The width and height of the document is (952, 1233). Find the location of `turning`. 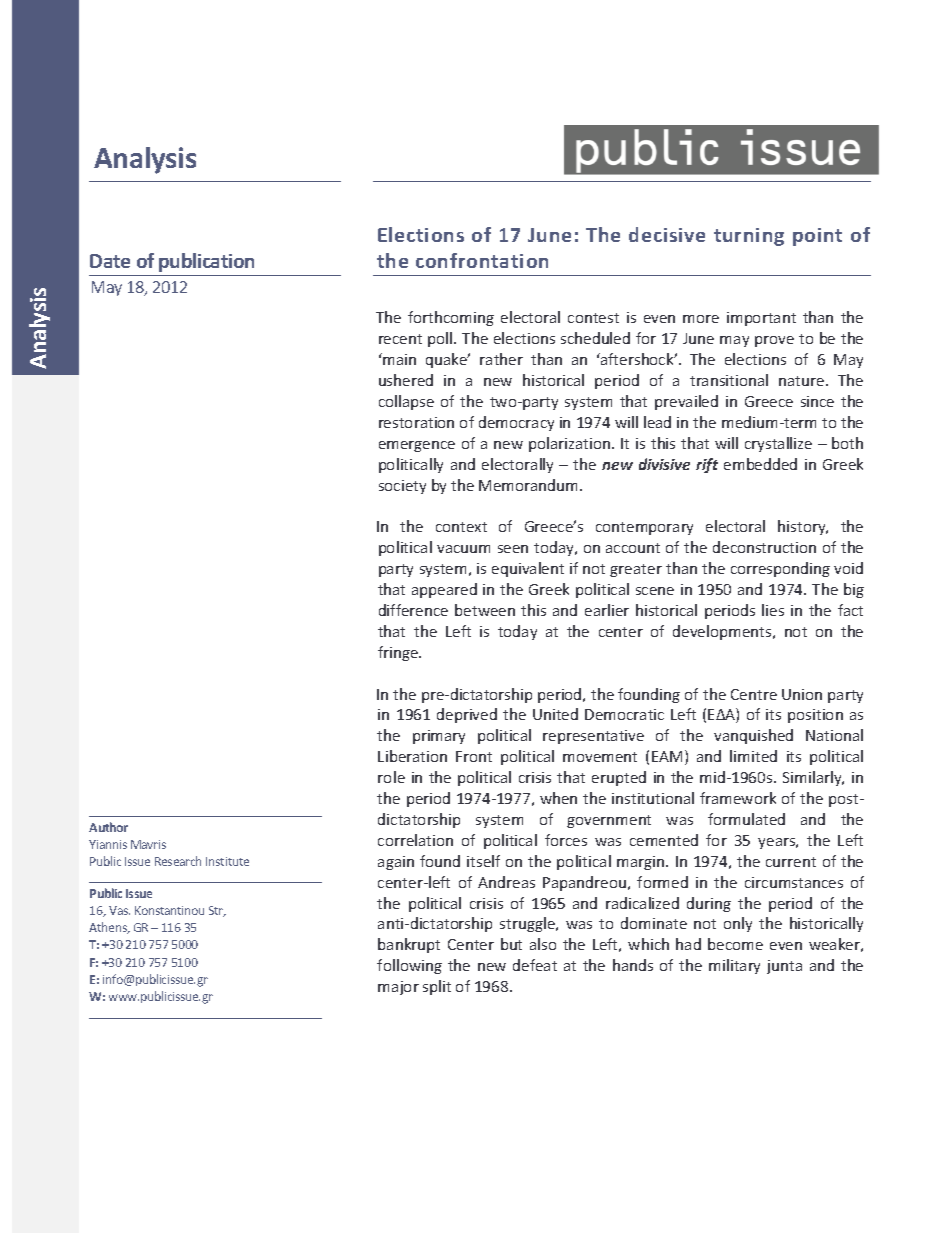

turning is located at coordinates (749, 237).
